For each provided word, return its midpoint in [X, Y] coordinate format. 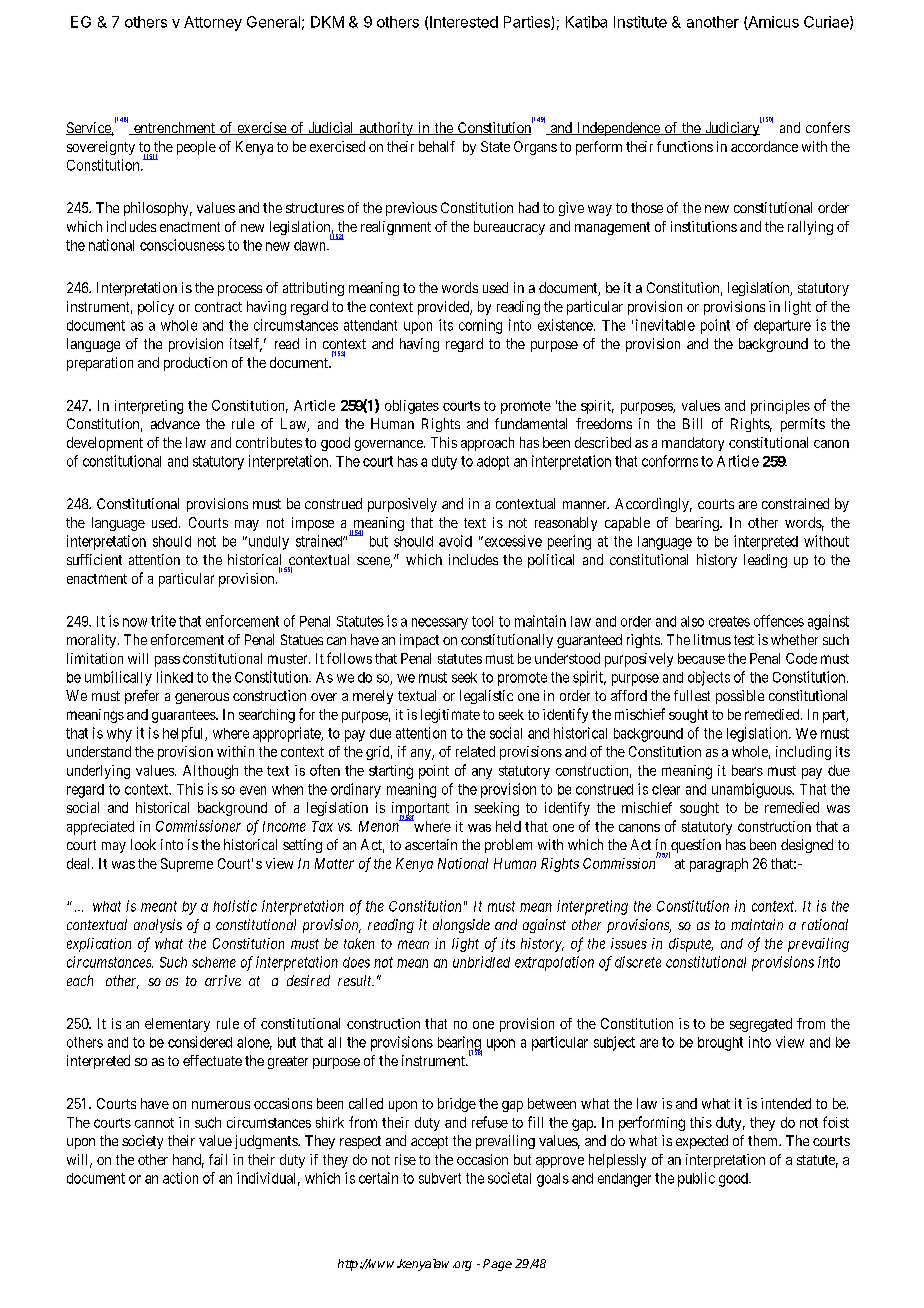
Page [497, 1265]
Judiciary [732, 128]
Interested [464, 22]
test [744, 640]
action [180, 1178]
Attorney [213, 23]
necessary [440, 624]
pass [167, 661]
